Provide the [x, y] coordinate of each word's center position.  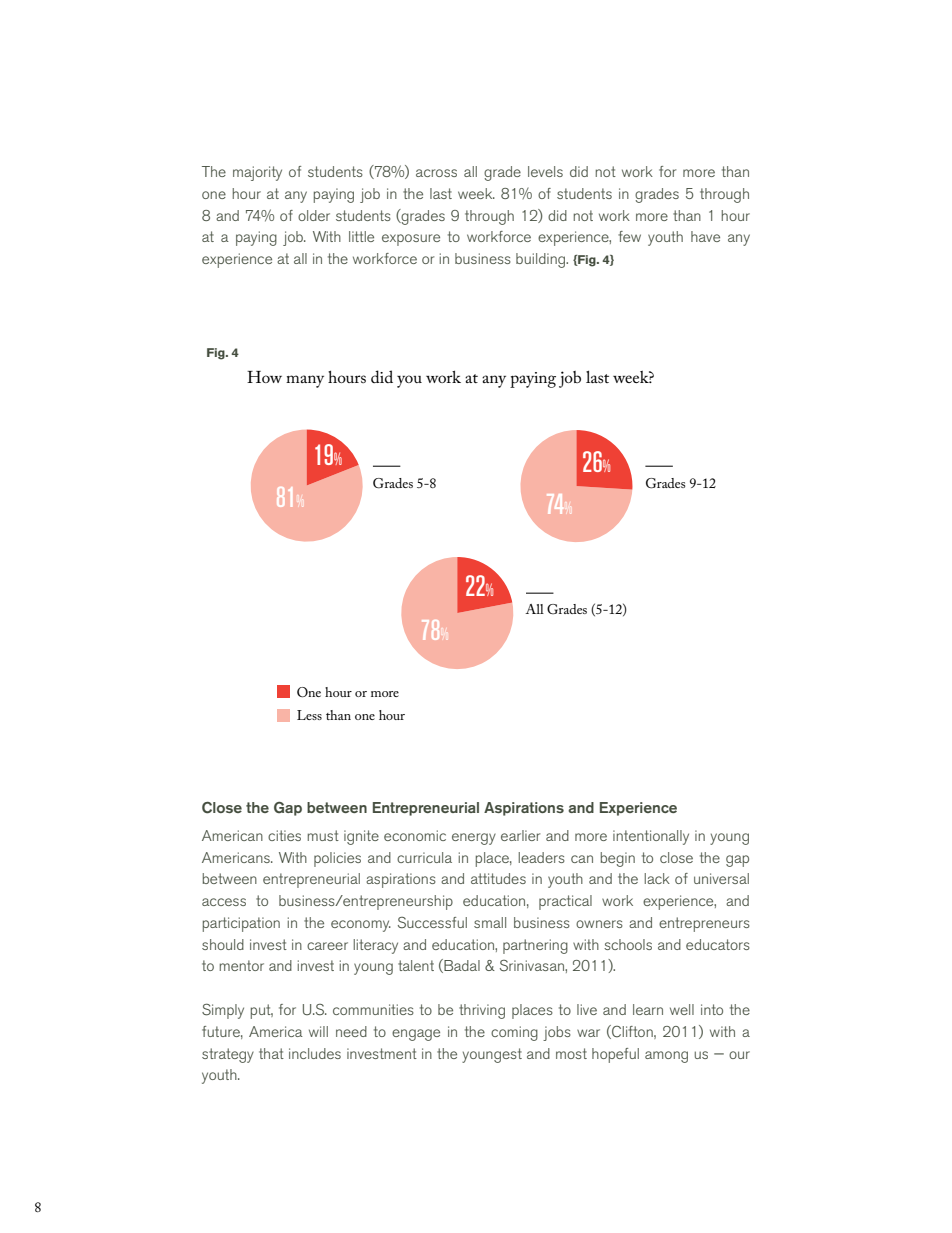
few [629, 236]
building [542, 260]
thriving [482, 1011]
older [314, 215]
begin [618, 859]
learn [648, 1009]
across [436, 173]
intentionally [651, 837]
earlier [520, 835]
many [305, 381]
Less [309, 715]
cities [284, 835]
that [271, 1053]
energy [474, 839]
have [705, 236]
